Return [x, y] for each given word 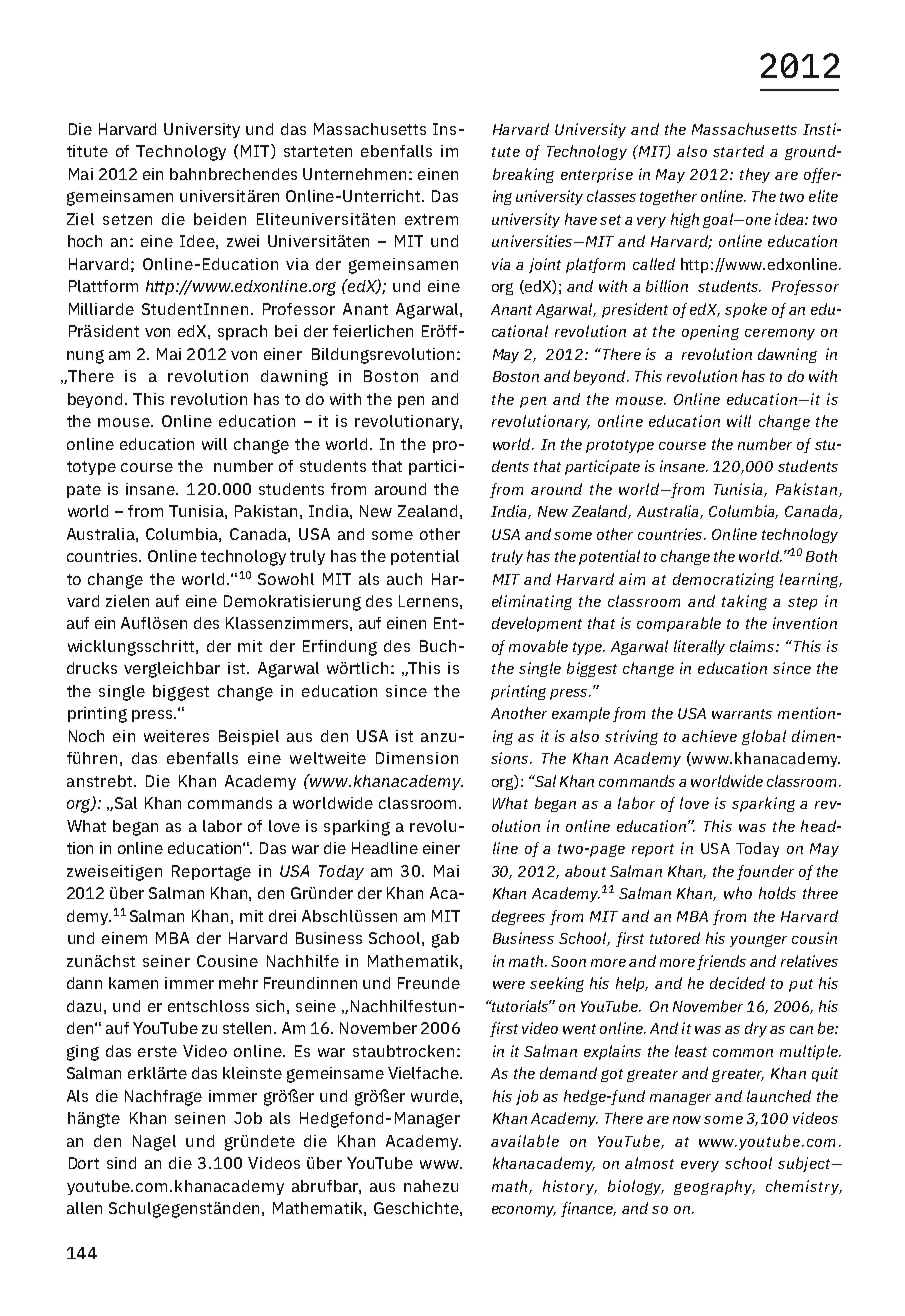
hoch [85, 241]
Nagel [154, 1143]
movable [538, 646]
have [581, 219]
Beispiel [249, 737]
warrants [742, 714]
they [755, 175]
